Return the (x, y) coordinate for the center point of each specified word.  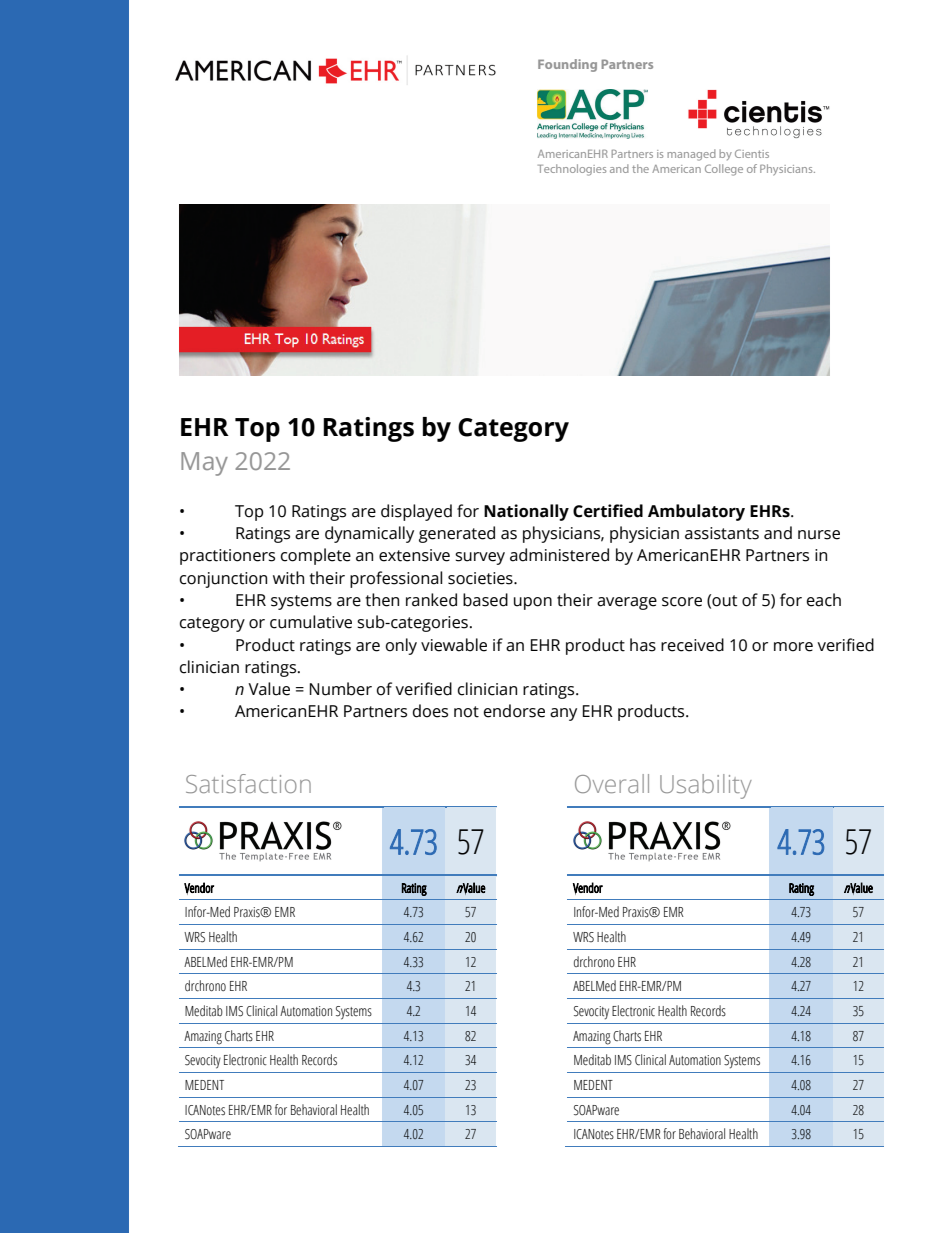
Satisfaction (248, 783)
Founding (567, 65)
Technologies (572, 170)
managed (691, 155)
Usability (706, 786)
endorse (514, 711)
